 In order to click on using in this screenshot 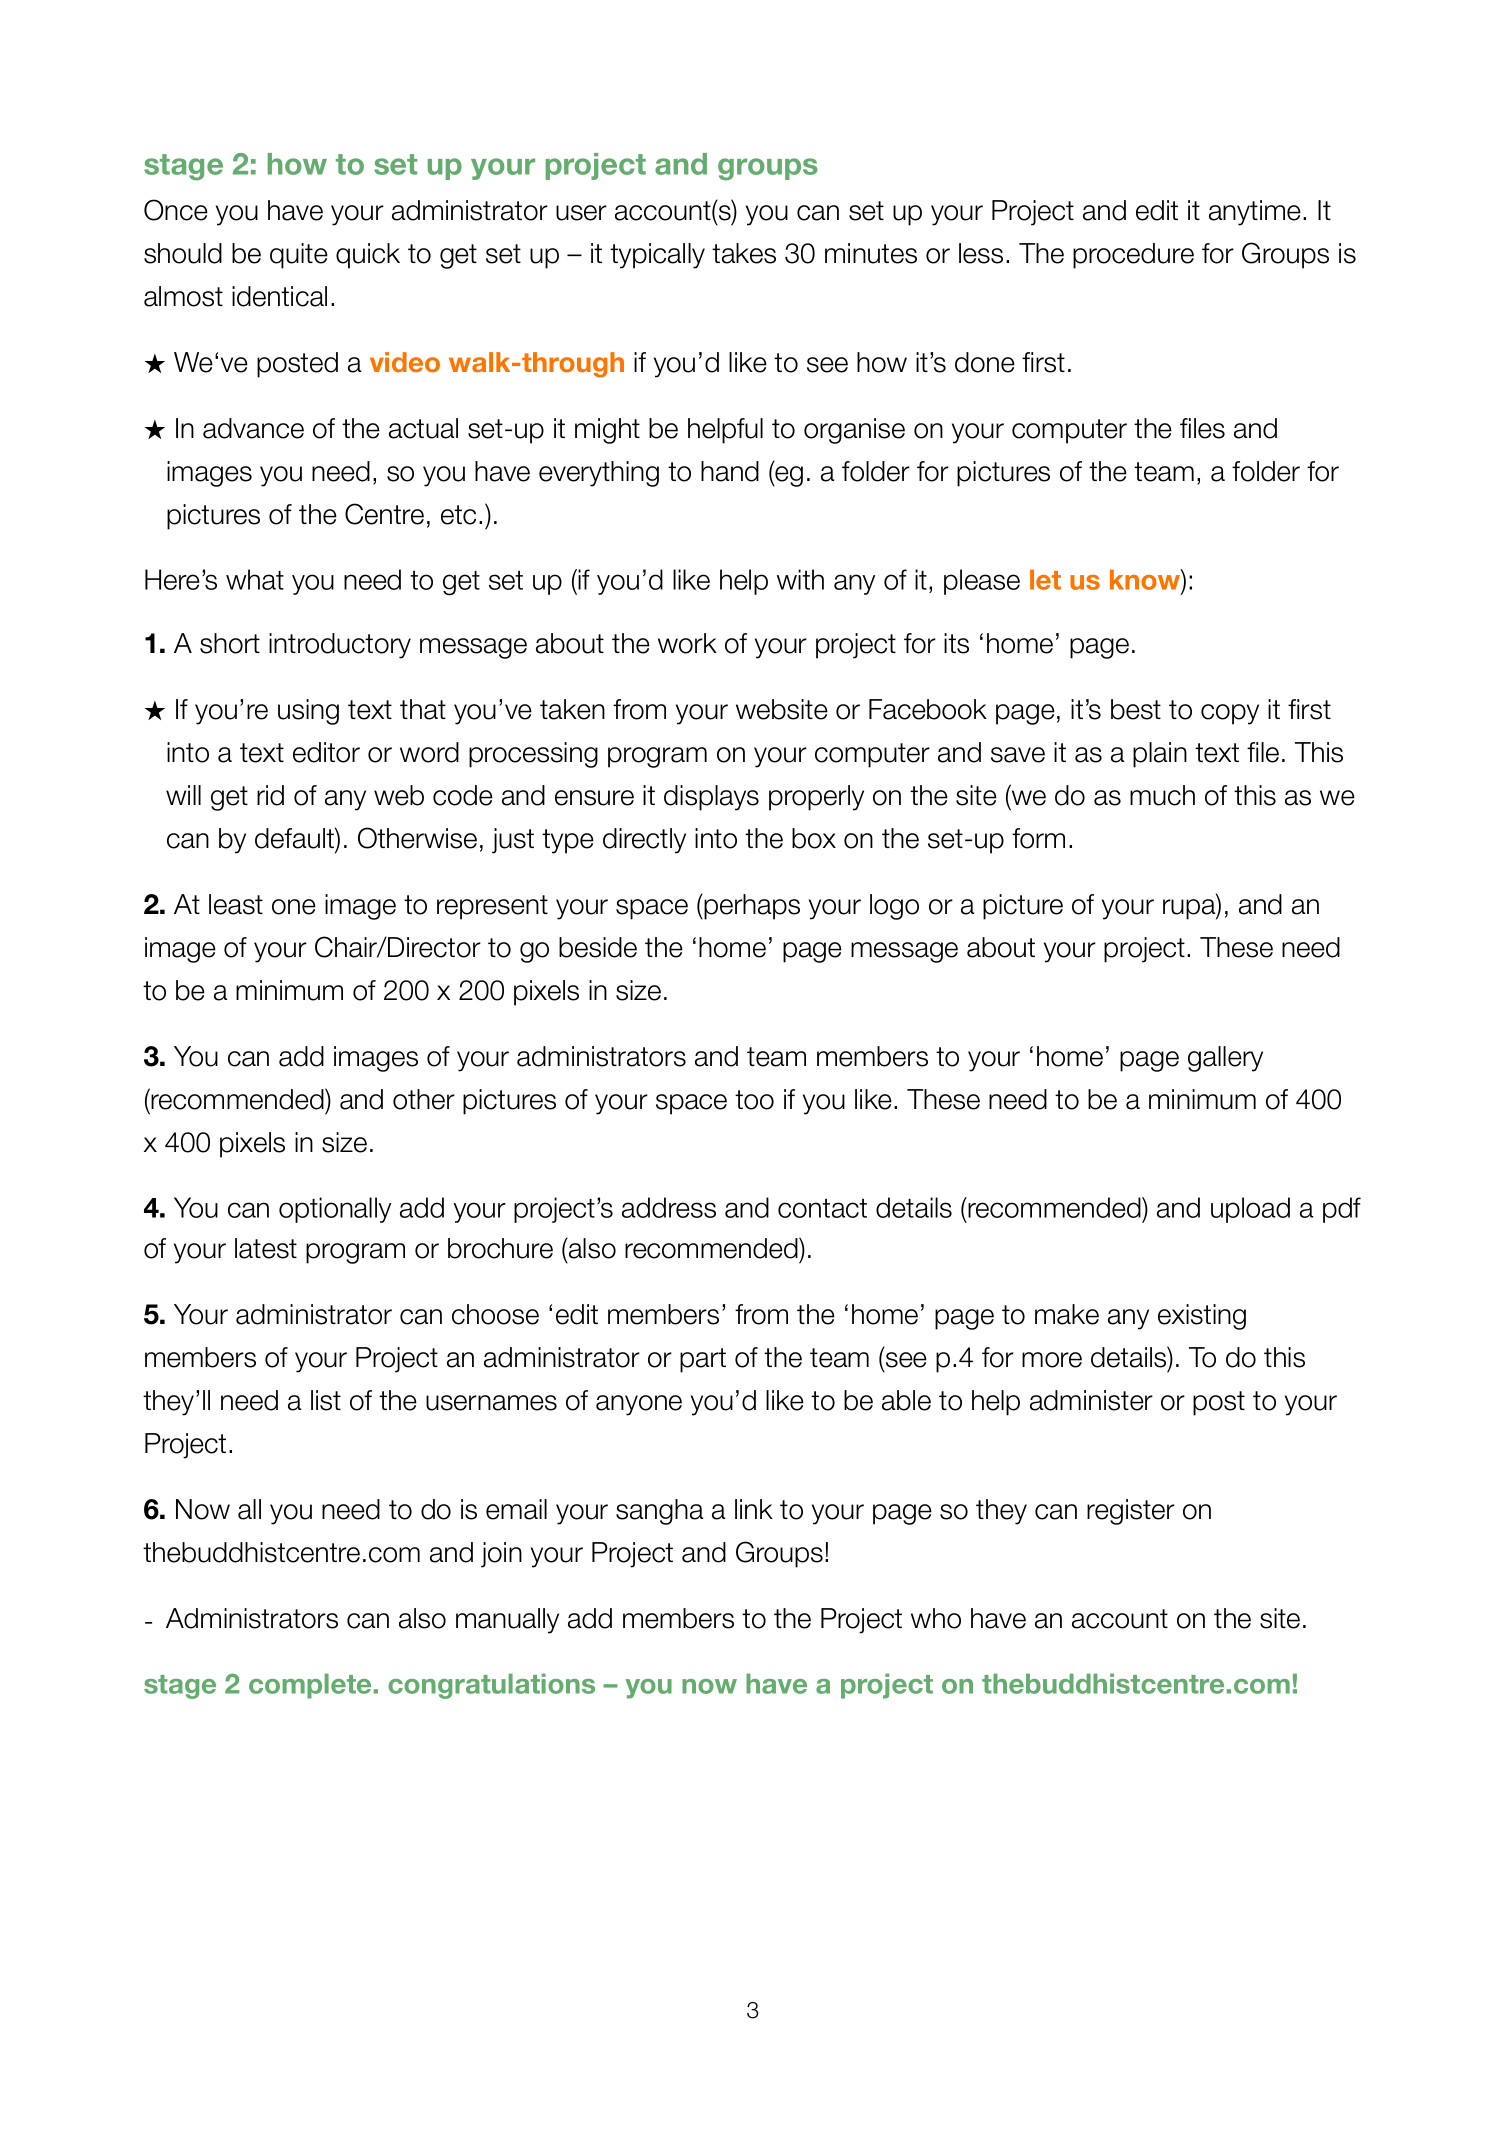, I will do `click(308, 712)`.
